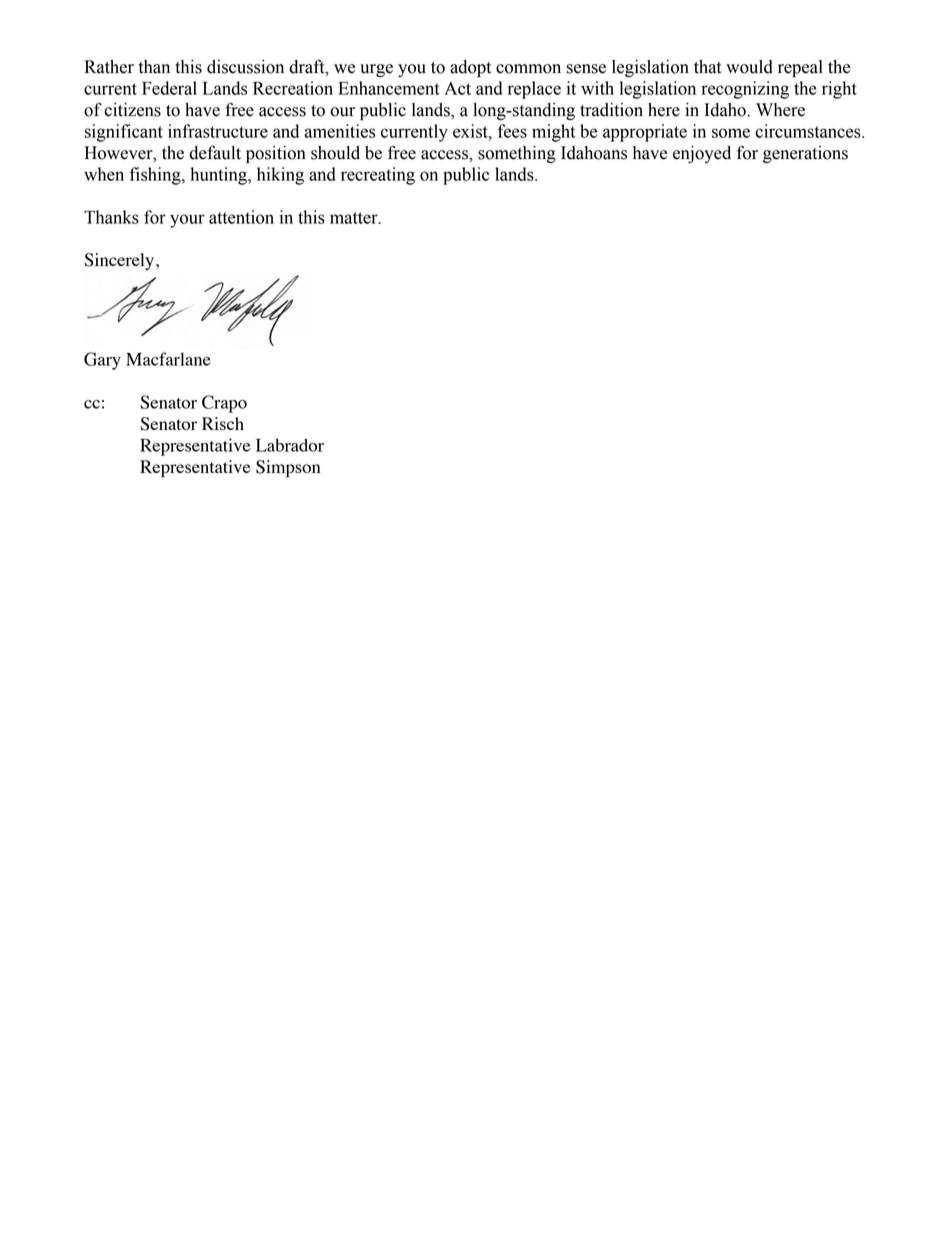 The width and height of the screenshot is (952, 1233). What do you see at coordinates (702, 154) in the screenshot?
I see `enjoyed` at bounding box center [702, 154].
